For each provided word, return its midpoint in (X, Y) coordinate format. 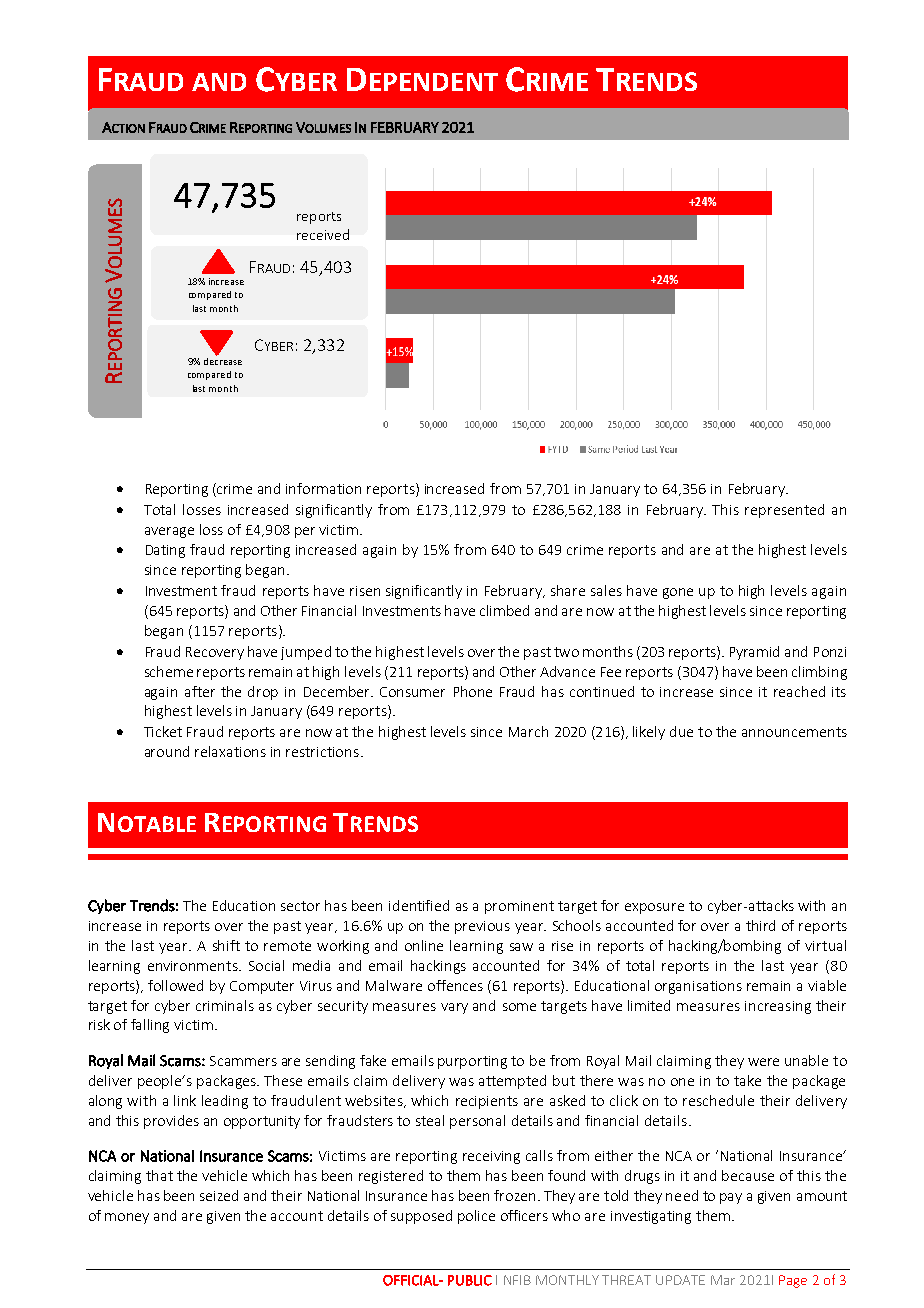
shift (226, 945)
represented (784, 511)
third (760, 925)
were (763, 1062)
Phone (473, 691)
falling (150, 1026)
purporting (472, 1062)
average (169, 532)
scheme (169, 671)
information (323, 488)
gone (678, 593)
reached (799, 691)
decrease (223, 360)
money (127, 1218)
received (323, 234)
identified (419, 905)
